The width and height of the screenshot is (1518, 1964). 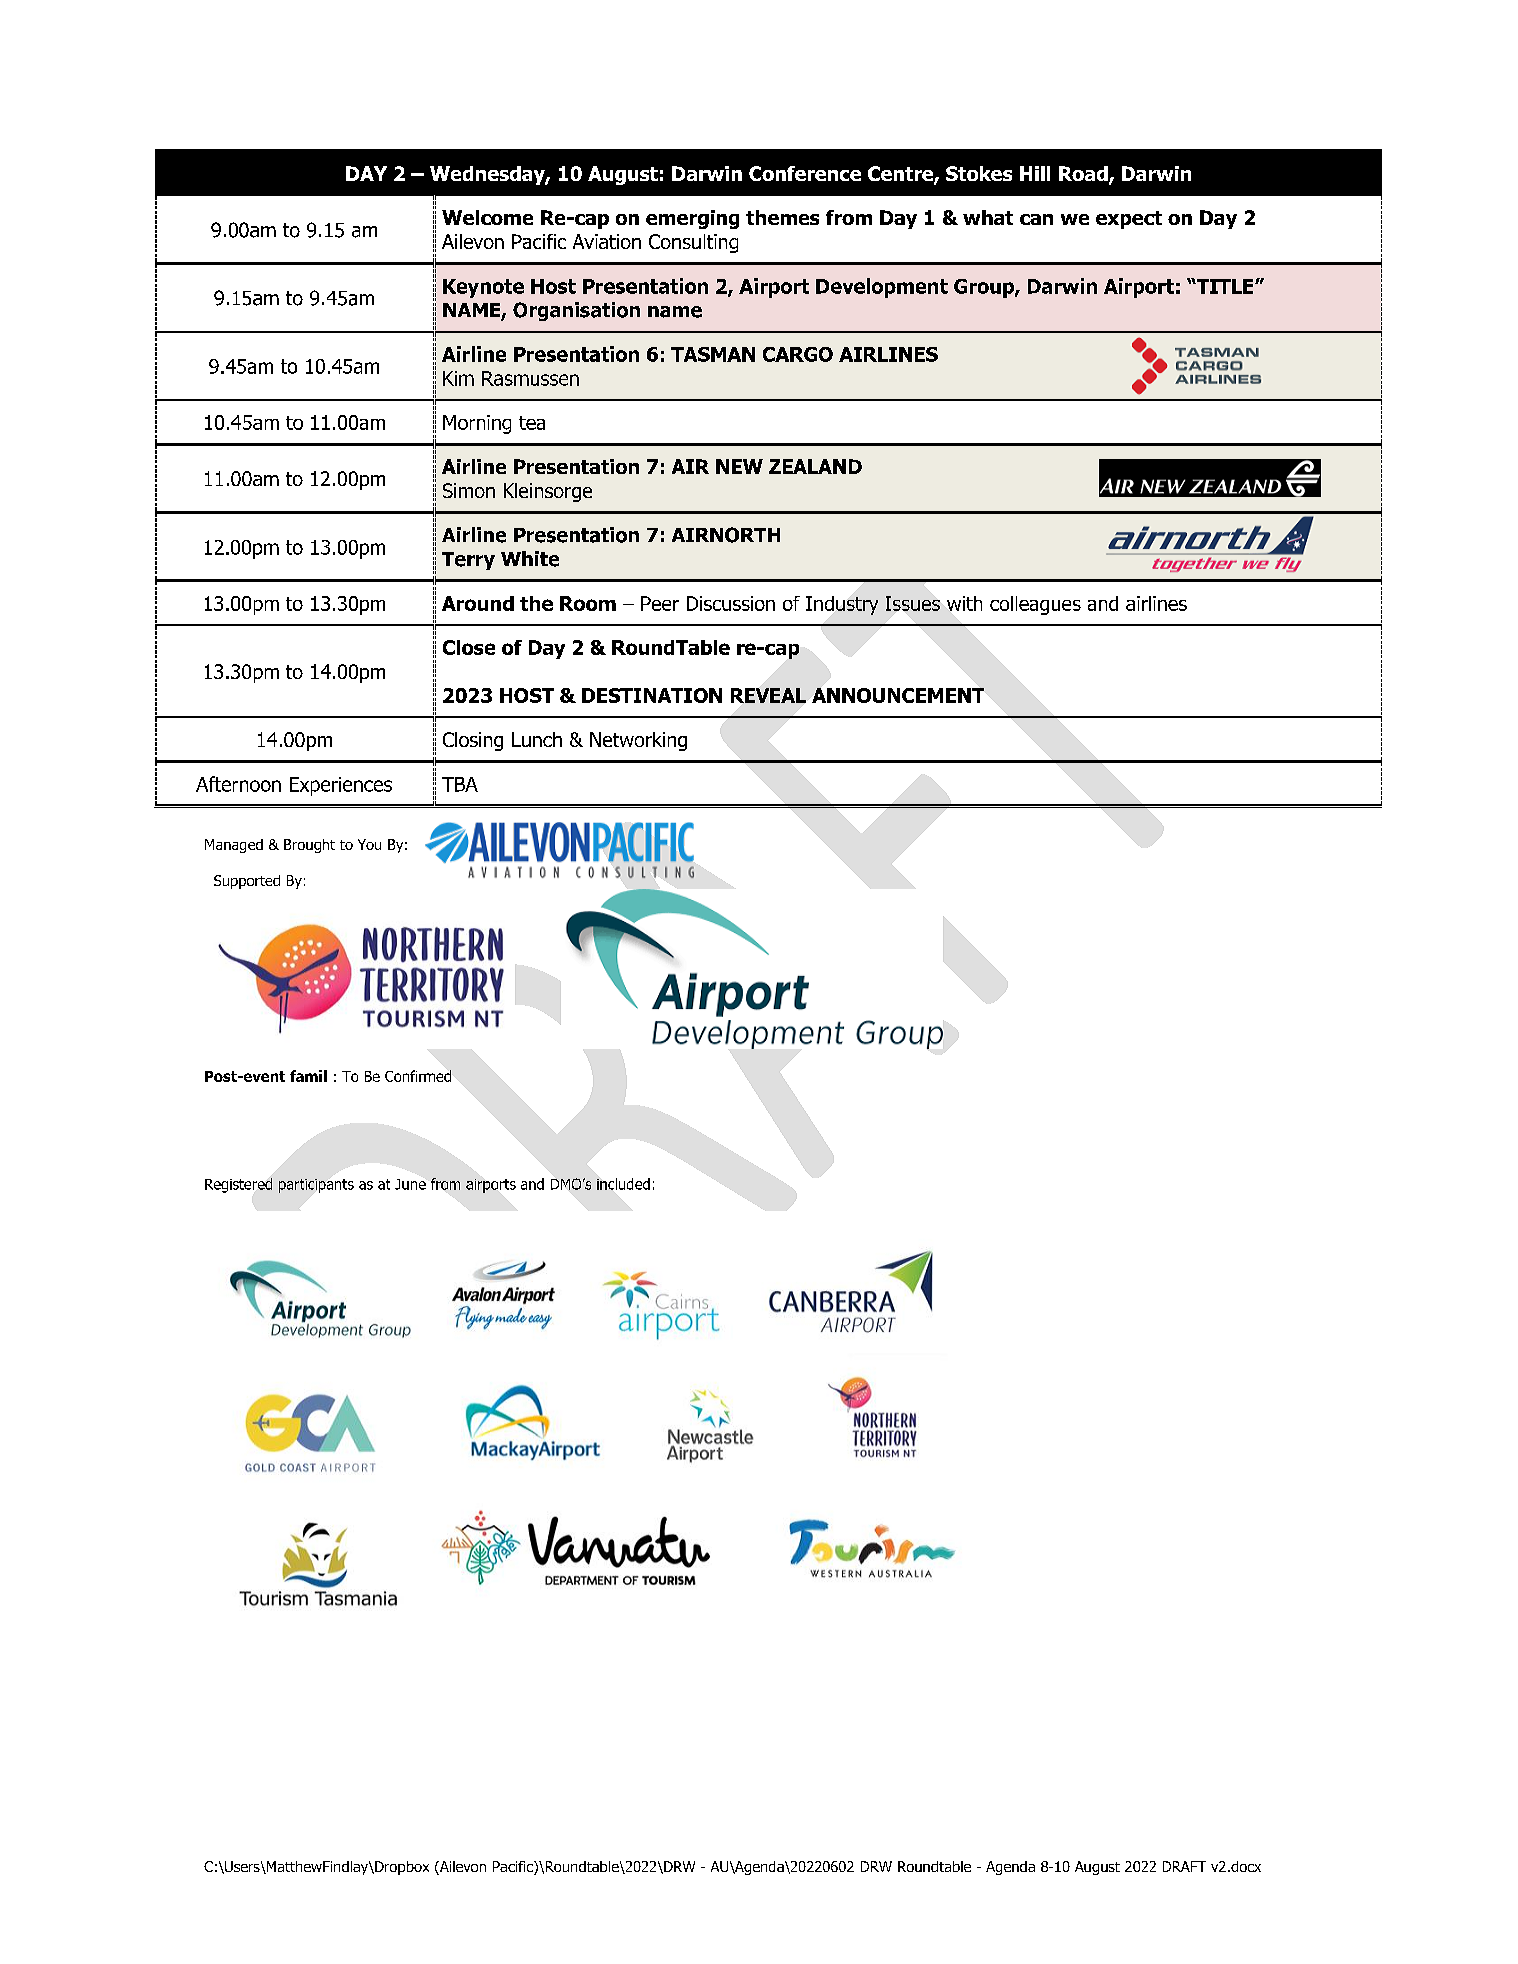 I want to click on Discussion, so click(x=731, y=603).
